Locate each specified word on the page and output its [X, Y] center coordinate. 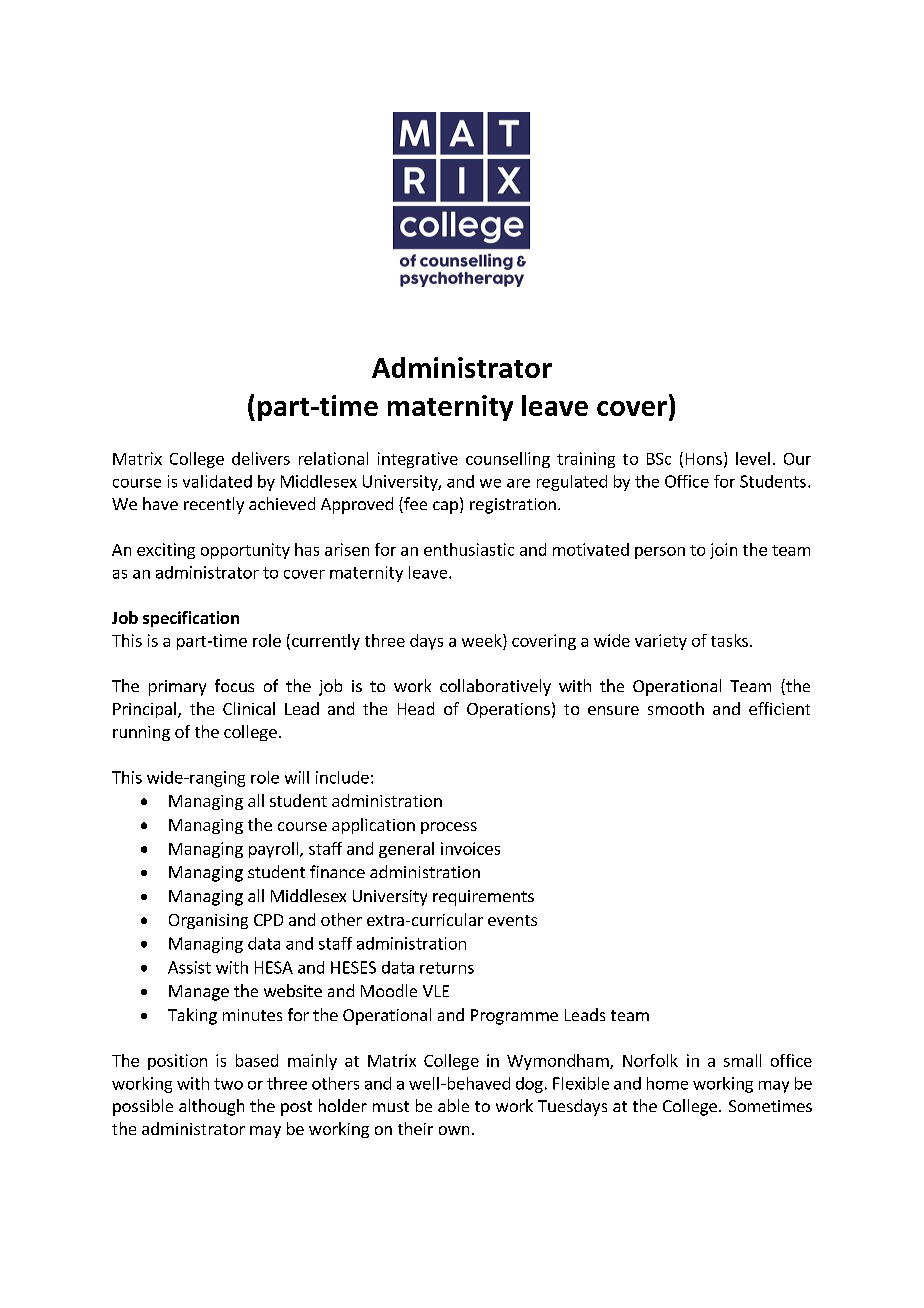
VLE [436, 991]
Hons [704, 459]
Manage [199, 993]
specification [191, 619]
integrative [418, 460]
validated [217, 481]
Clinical [249, 708]
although [211, 1107]
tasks [729, 640]
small [742, 1060]
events [512, 920]
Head [416, 708]
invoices [470, 848]
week [483, 640]
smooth [676, 708]
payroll [275, 850]
